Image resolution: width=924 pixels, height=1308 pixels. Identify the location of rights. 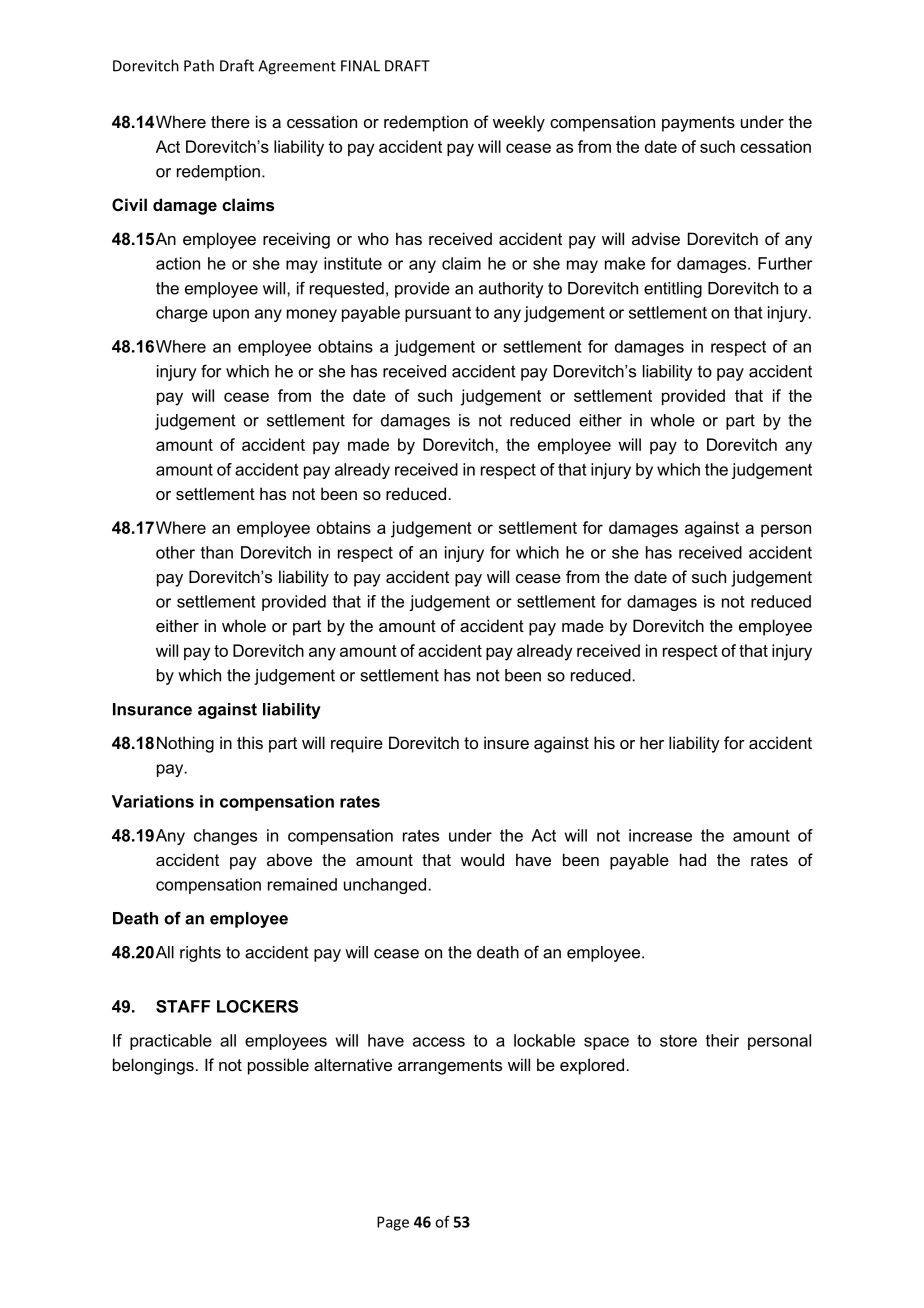
(200, 954).
